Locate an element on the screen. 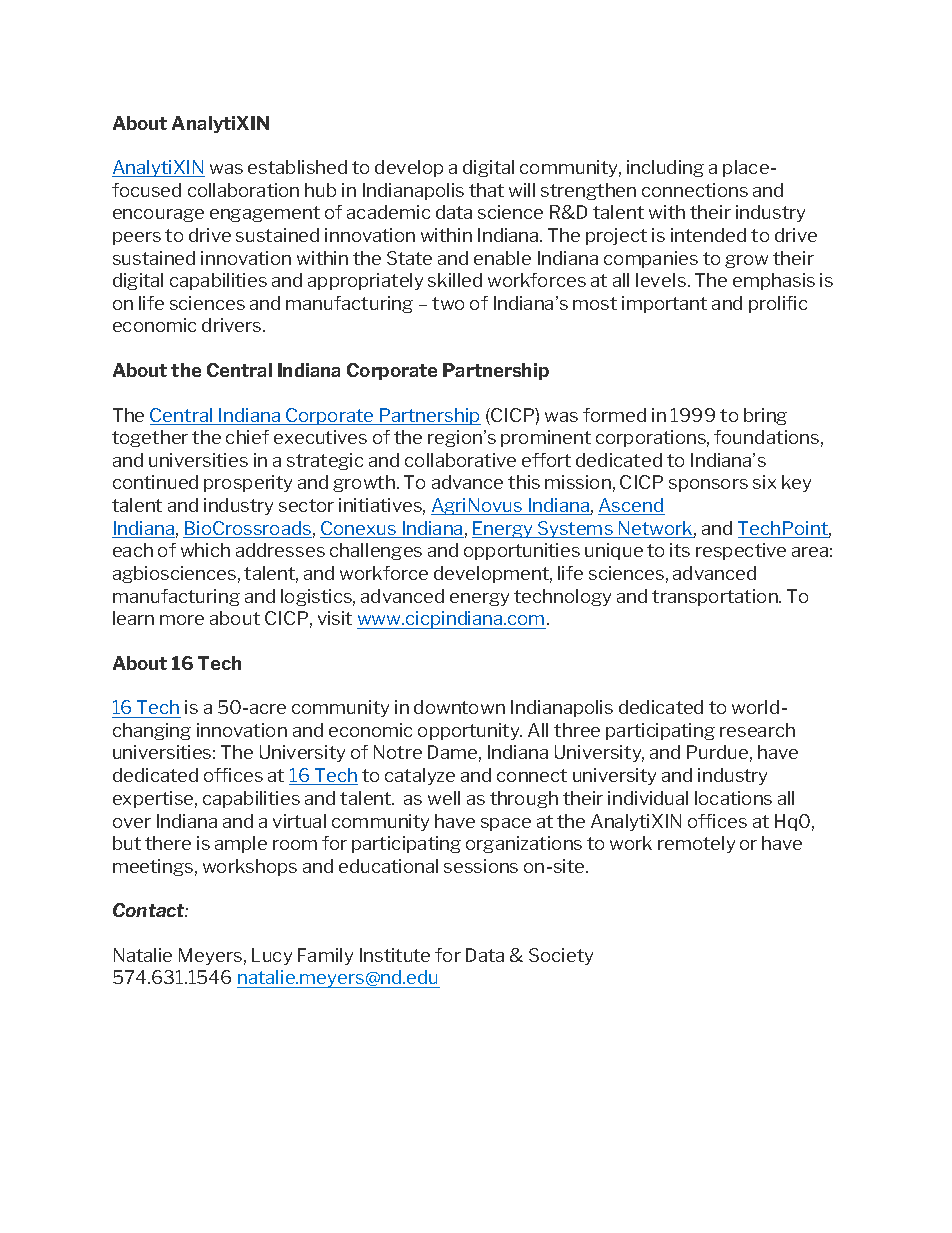 This screenshot has width=952, height=1233. including is located at coordinates (665, 168).
